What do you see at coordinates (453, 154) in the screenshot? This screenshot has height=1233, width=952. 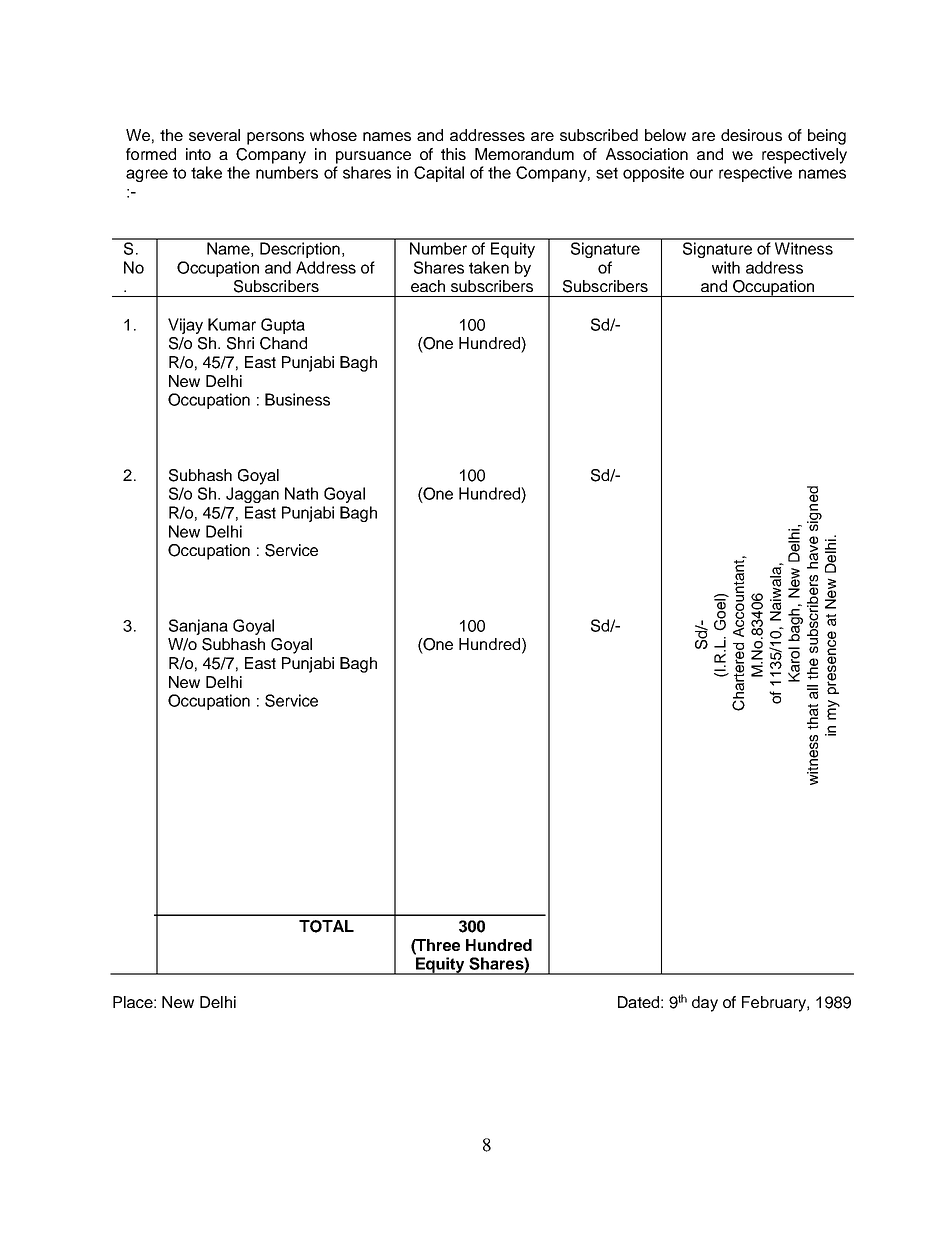 I see `this` at bounding box center [453, 154].
